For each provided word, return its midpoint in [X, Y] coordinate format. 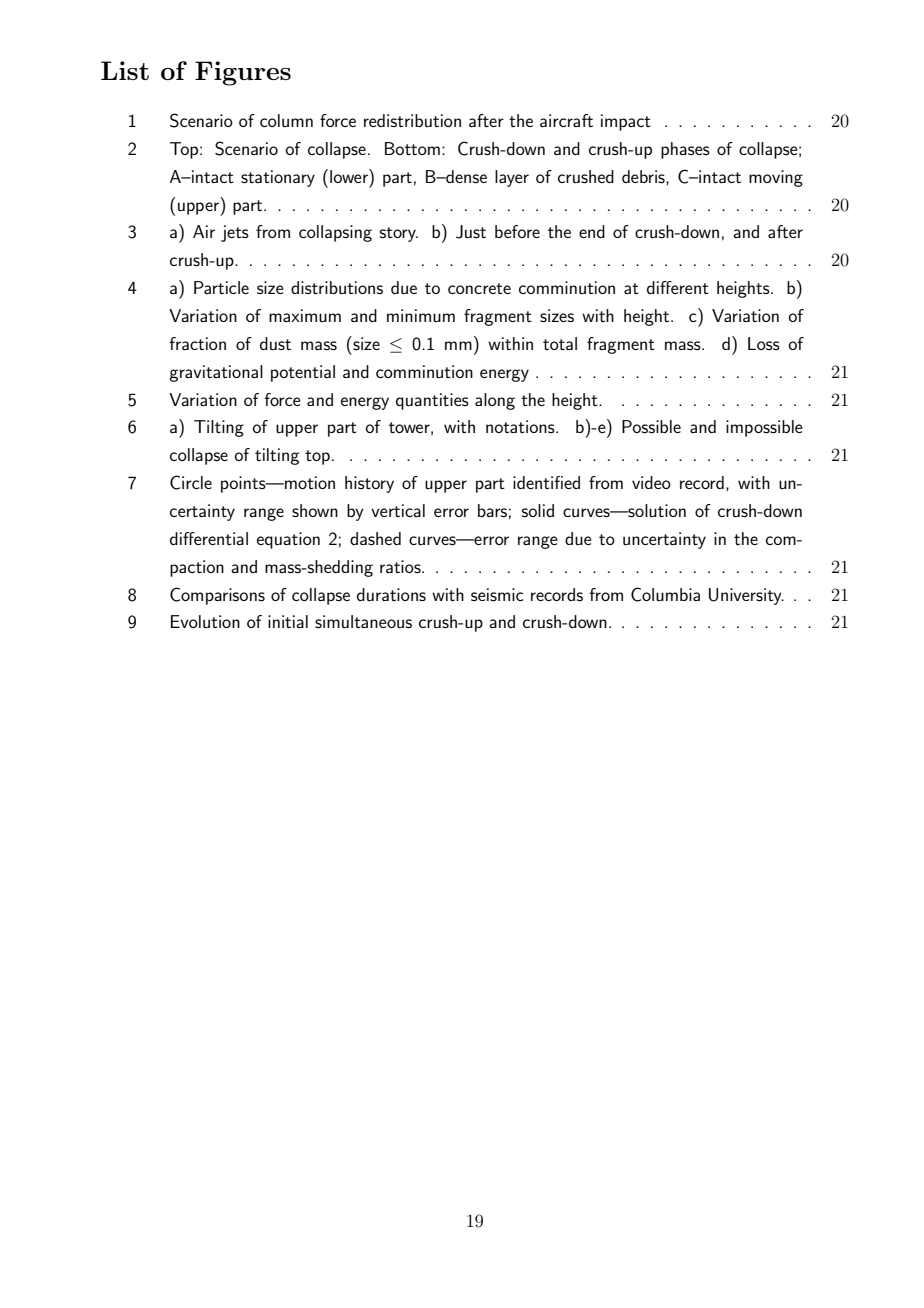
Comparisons [217, 596]
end [592, 231]
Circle [191, 482]
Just [471, 232]
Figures [243, 73]
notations [521, 426]
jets [235, 233]
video [651, 482]
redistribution [412, 120]
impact [626, 122]
